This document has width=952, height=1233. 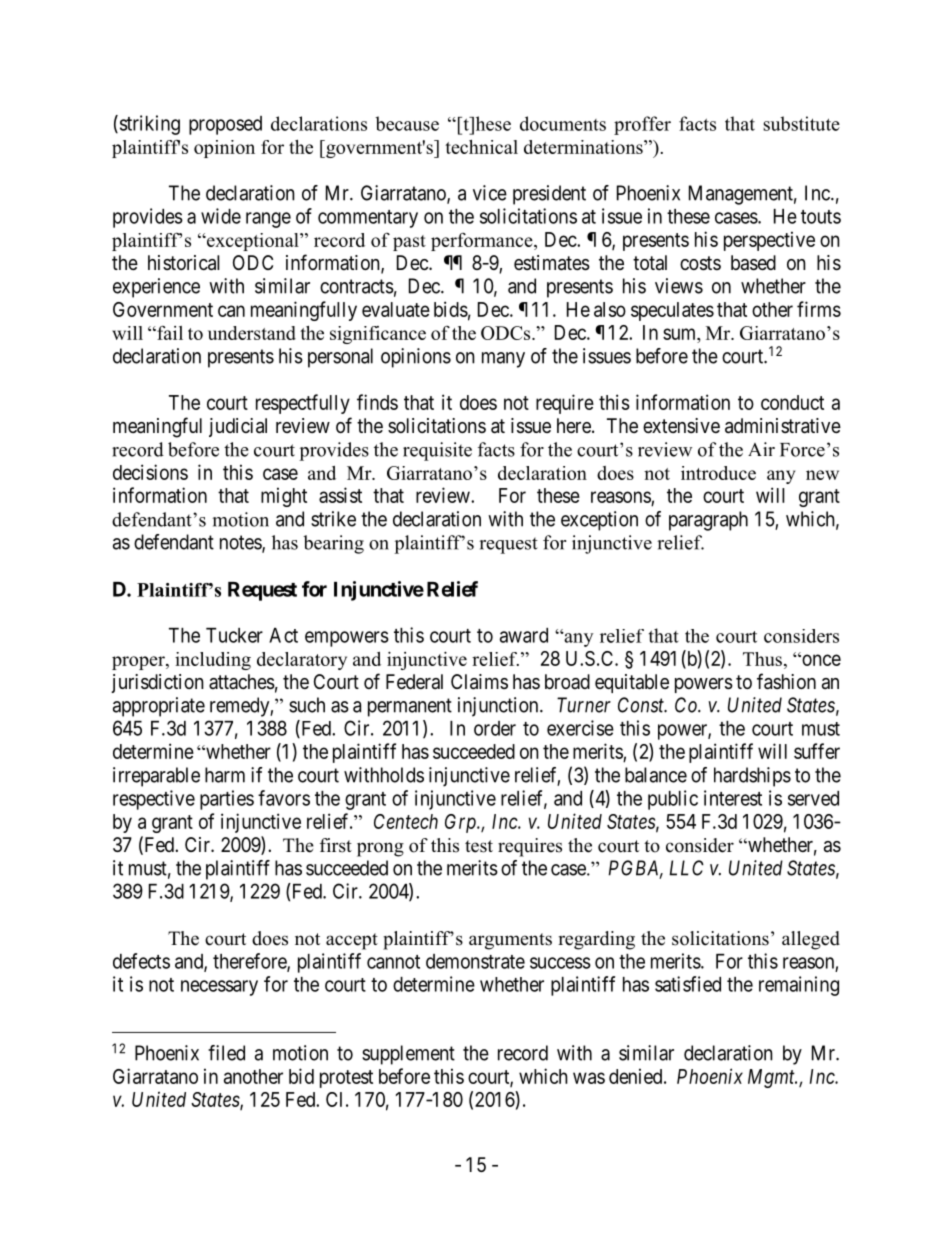 What do you see at coordinates (226, 1053) in the document?
I see `filed` at bounding box center [226, 1053].
